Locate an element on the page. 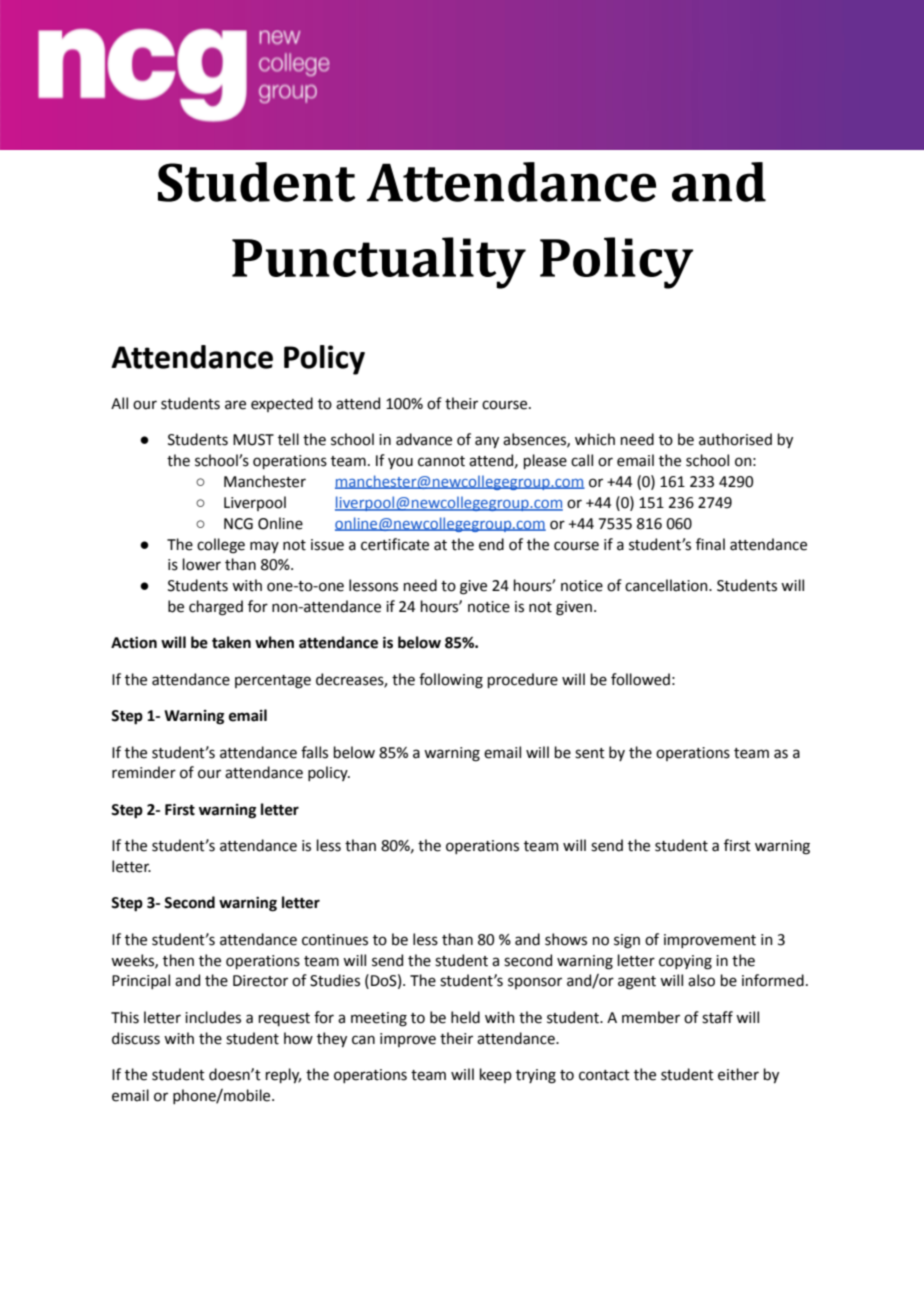 The image size is (924, 1307). held is located at coordinates (465, 1017).
